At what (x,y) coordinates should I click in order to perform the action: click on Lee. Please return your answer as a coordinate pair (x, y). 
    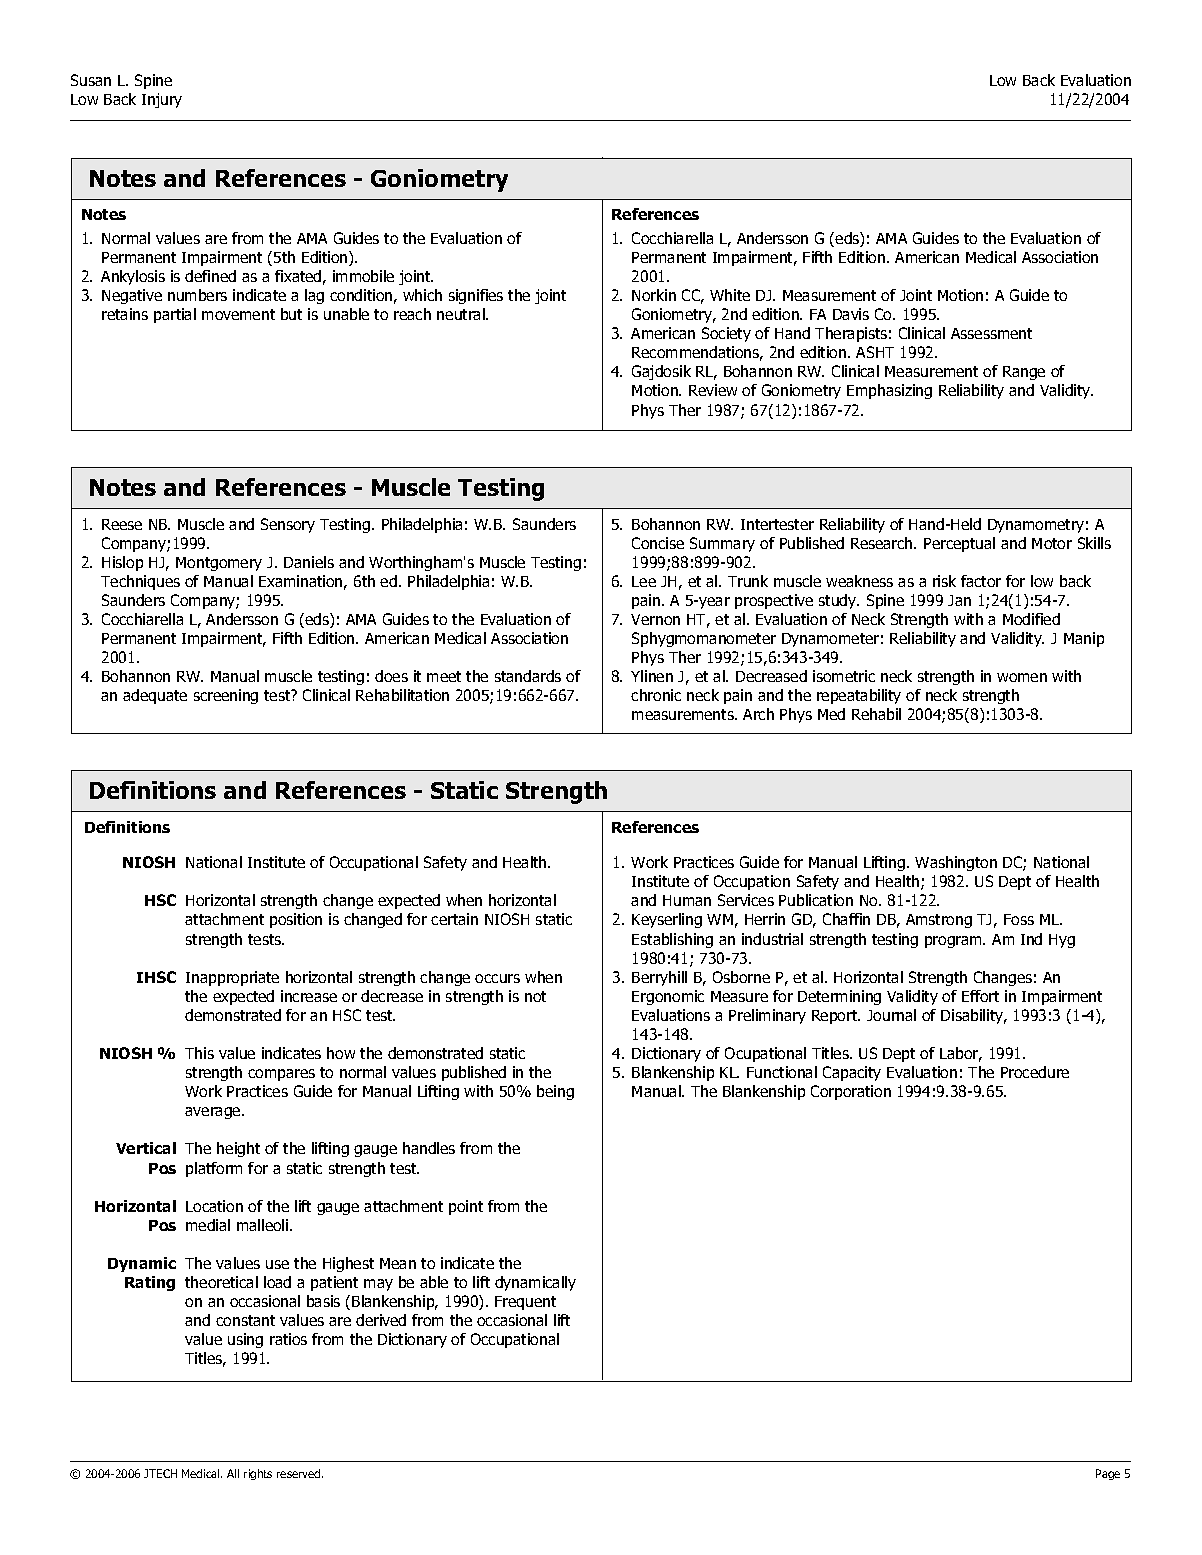
    Looking at the image, I should click on (644, 581).
